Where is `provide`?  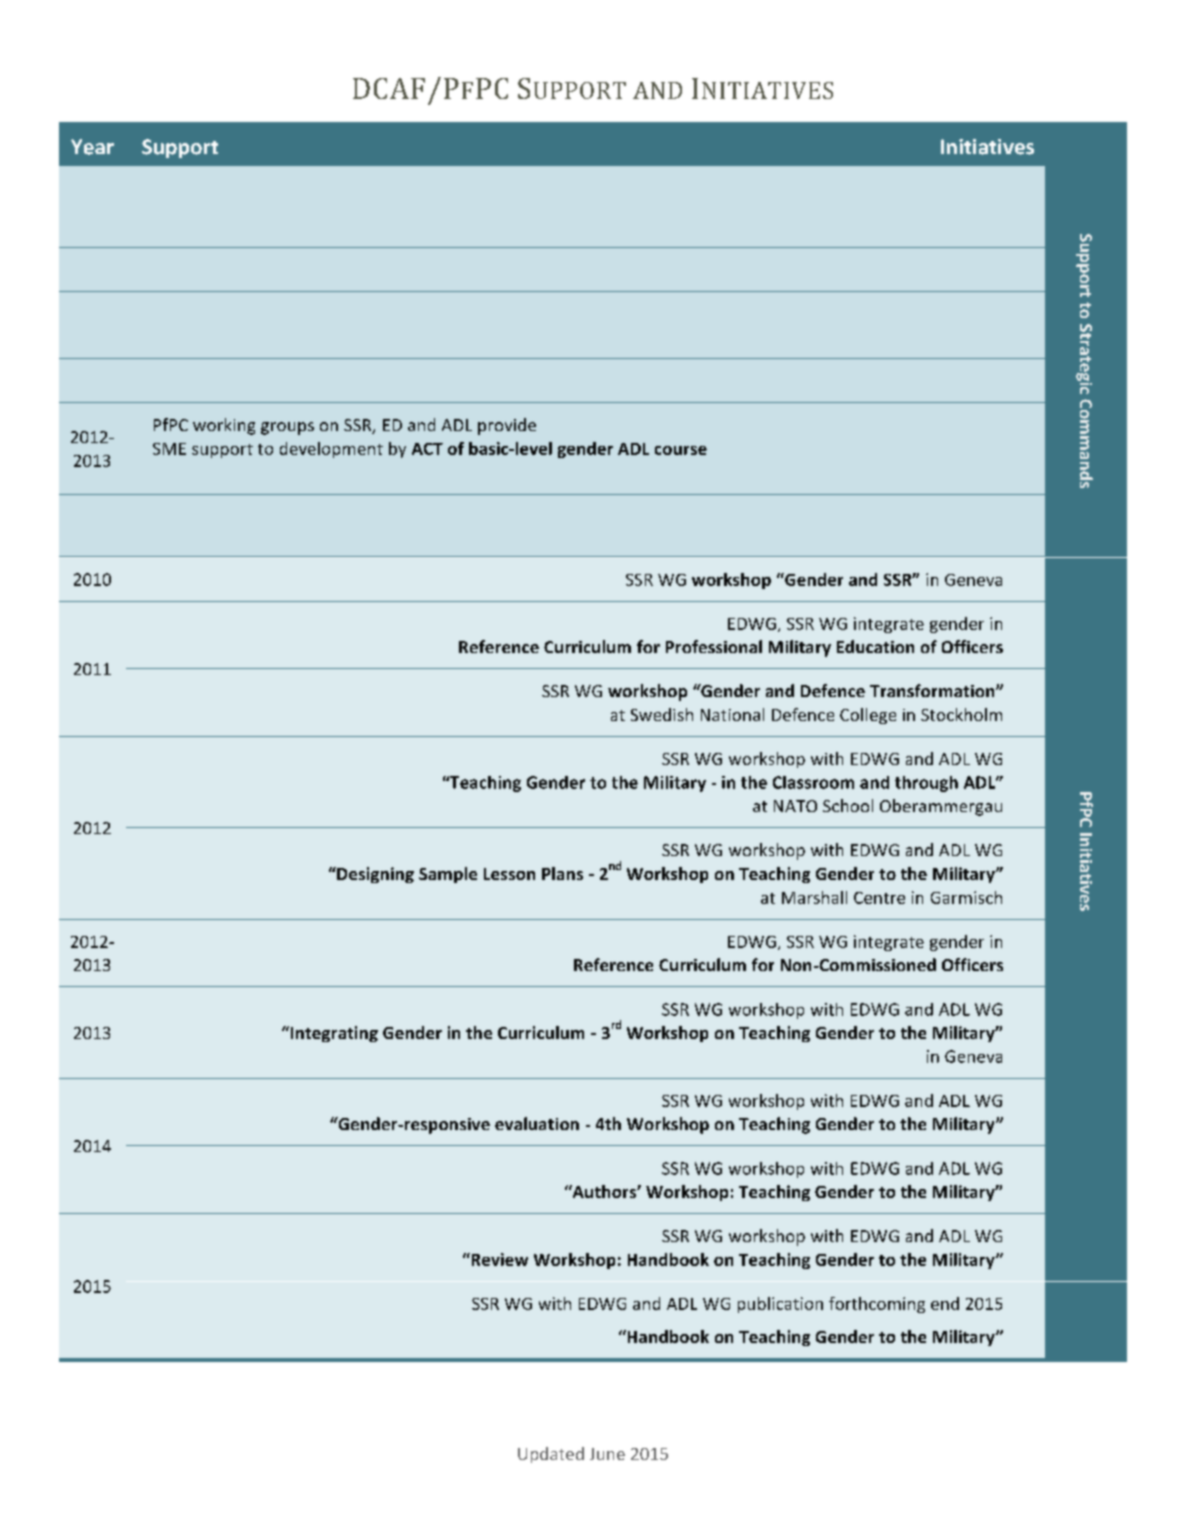 provide is located at coordinates (507, 426).
